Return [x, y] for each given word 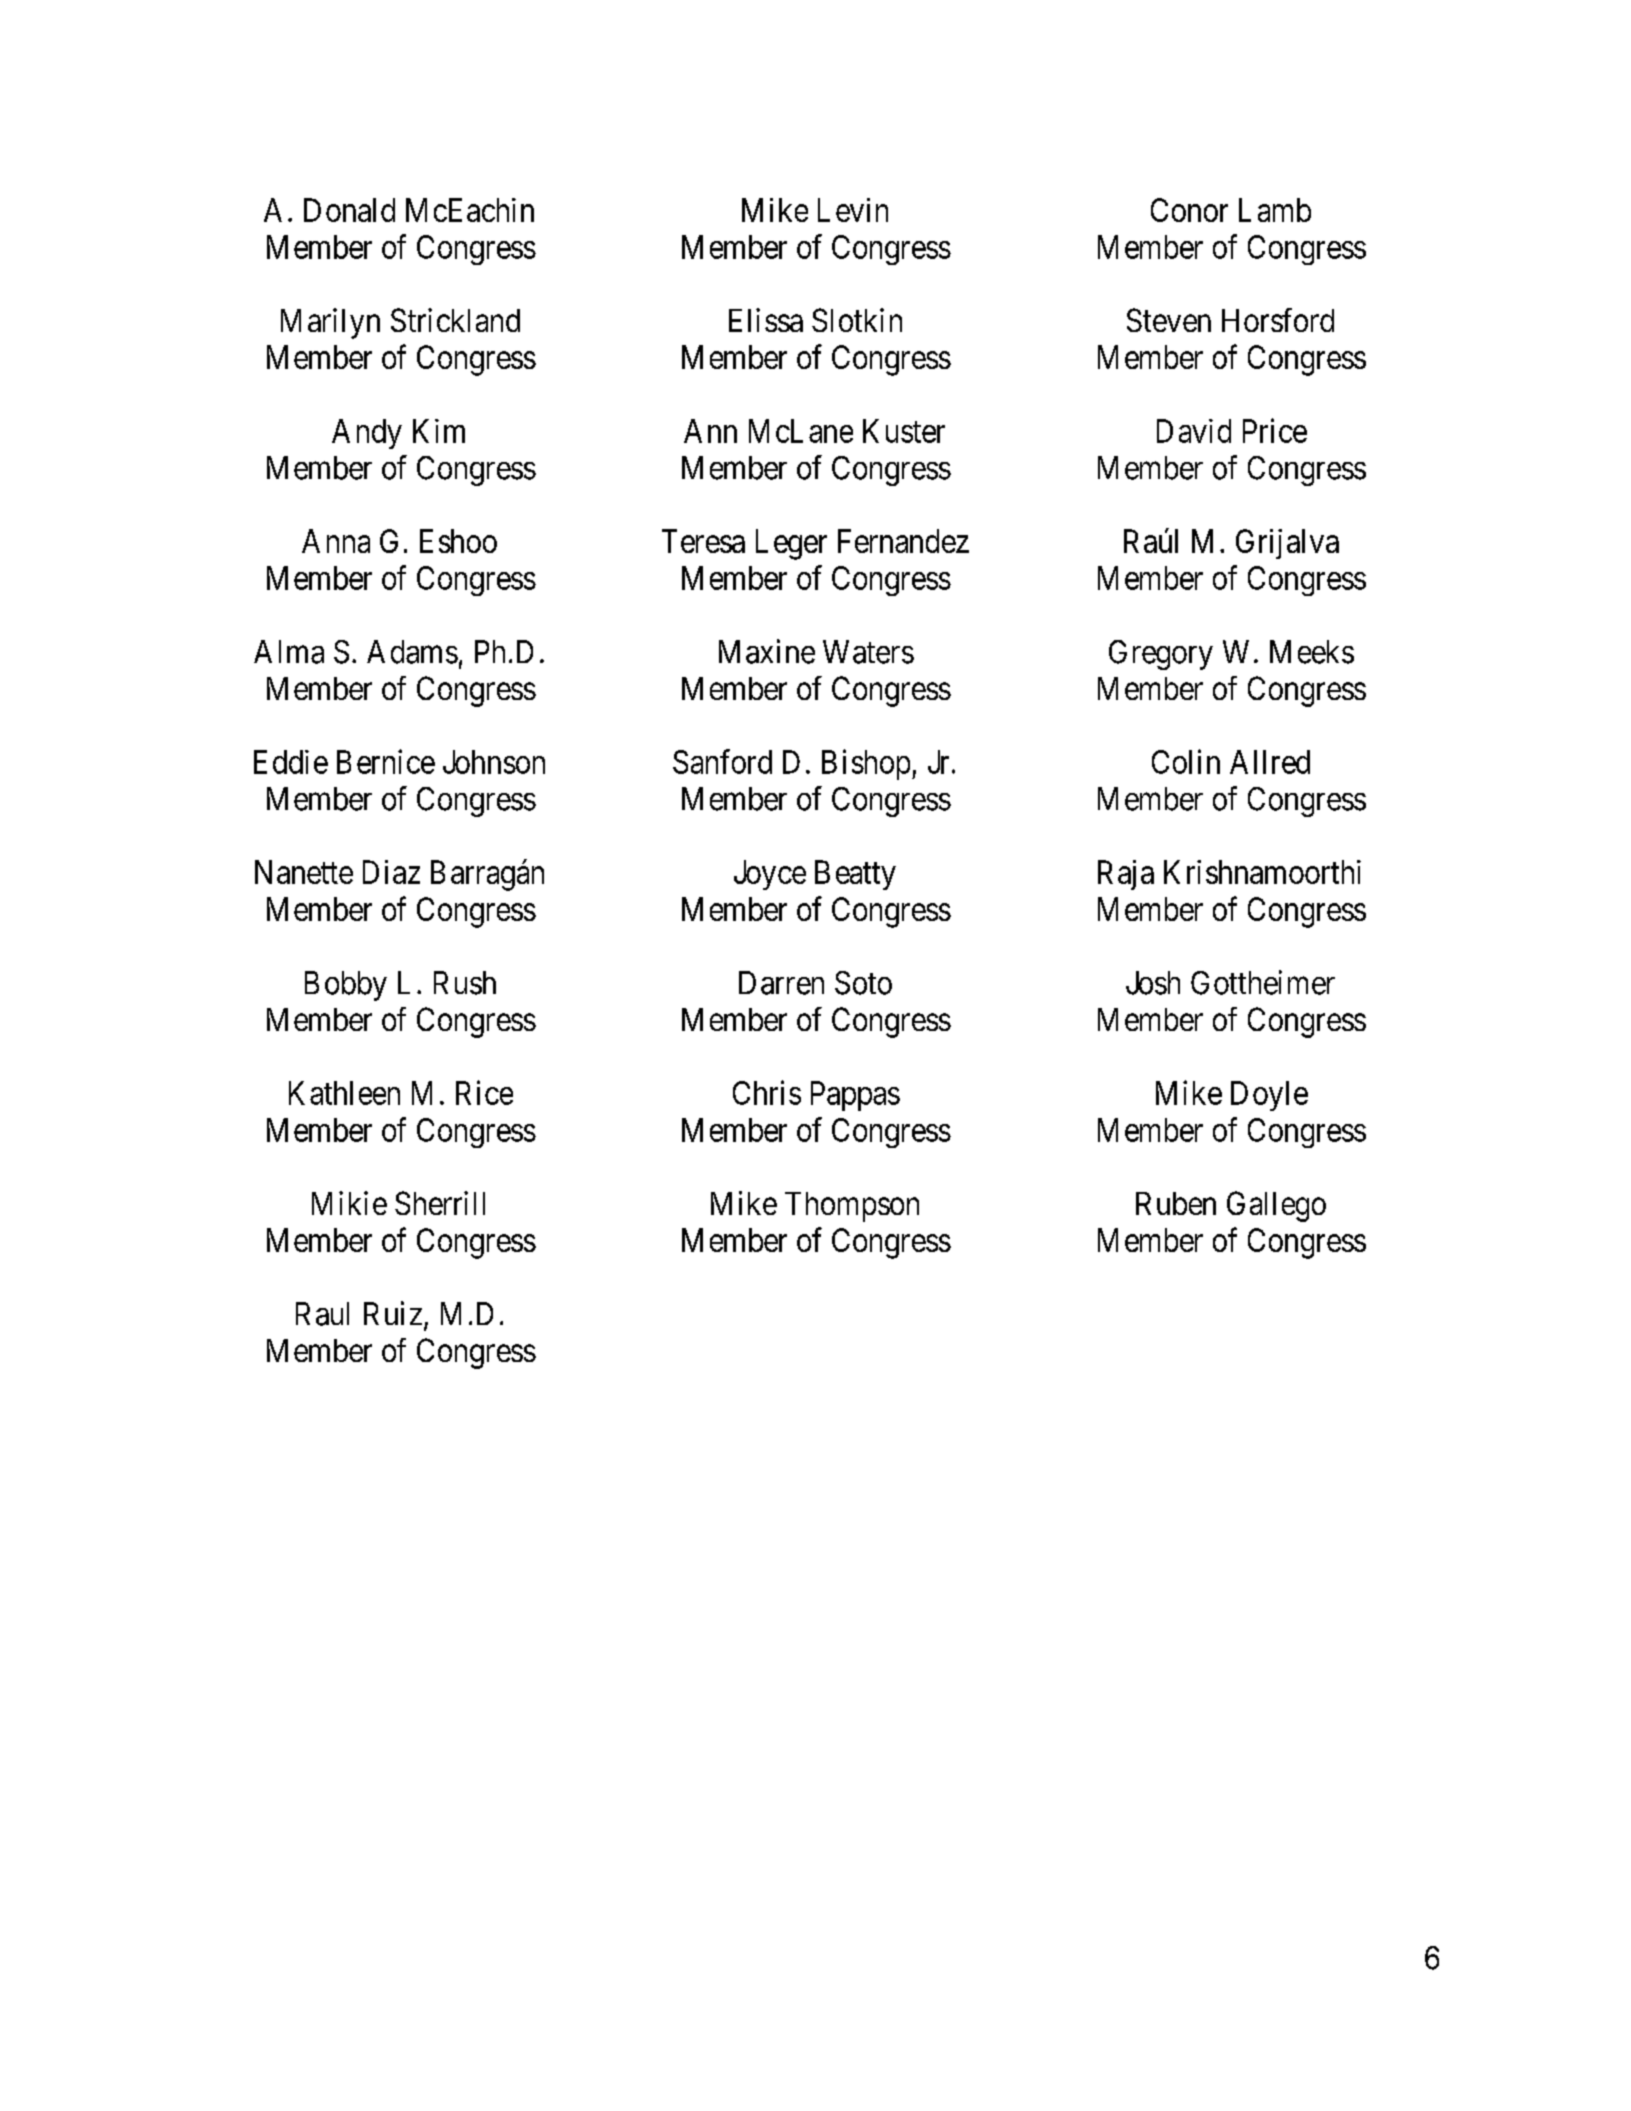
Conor [1189, 210]
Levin [853, 210]
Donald [349, 210]
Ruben [1176, 1203]
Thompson [852, 1207]
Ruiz [393, 1313]
